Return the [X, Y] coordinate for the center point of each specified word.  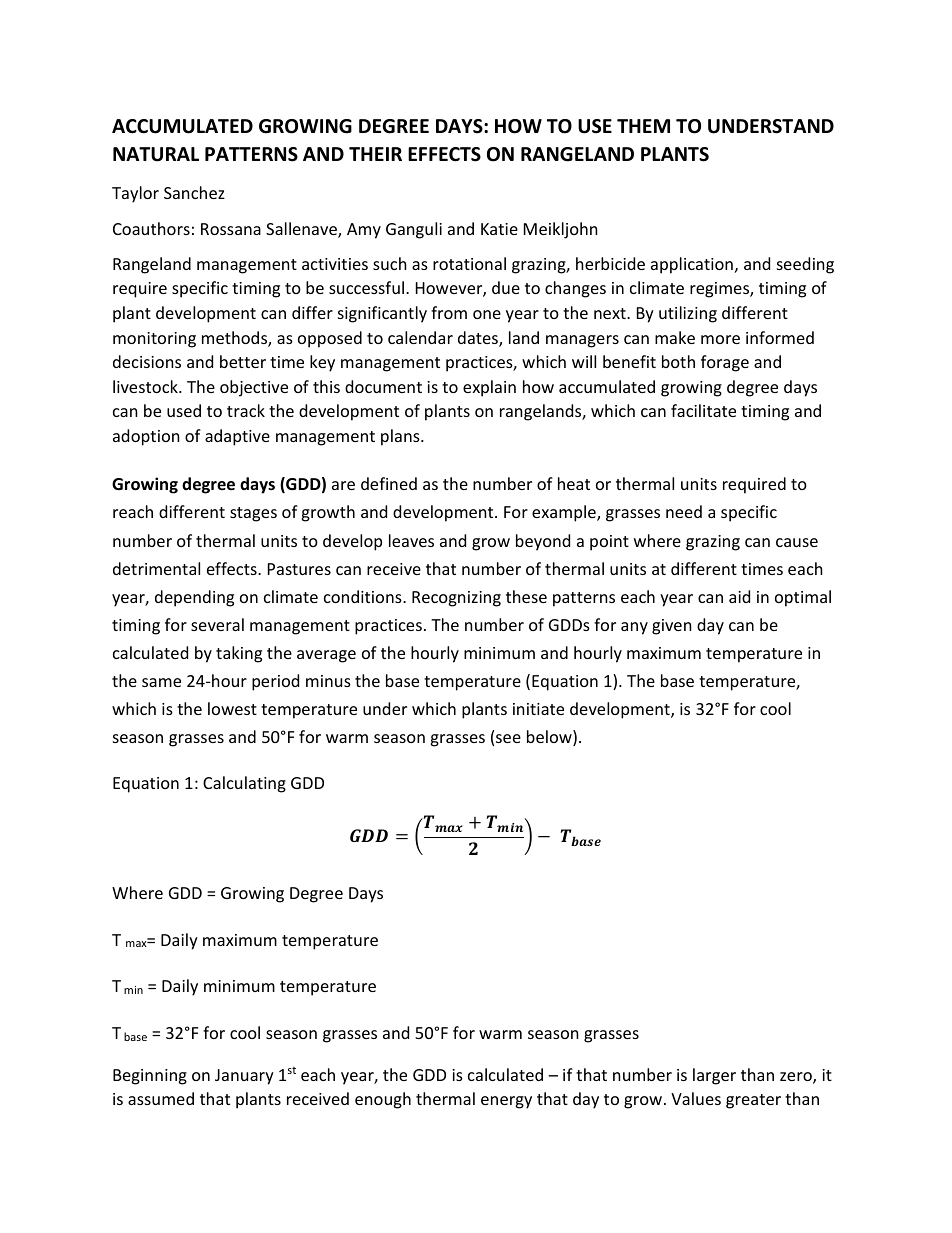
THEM [643, 126]
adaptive [237, 437]
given [672, 627]
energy [506, 1102]
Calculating [244, 784]
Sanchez [194, 192]
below [550, 738]
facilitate [703, 410]
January [244, 1077]
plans [401, 437]
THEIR [375, 154]
